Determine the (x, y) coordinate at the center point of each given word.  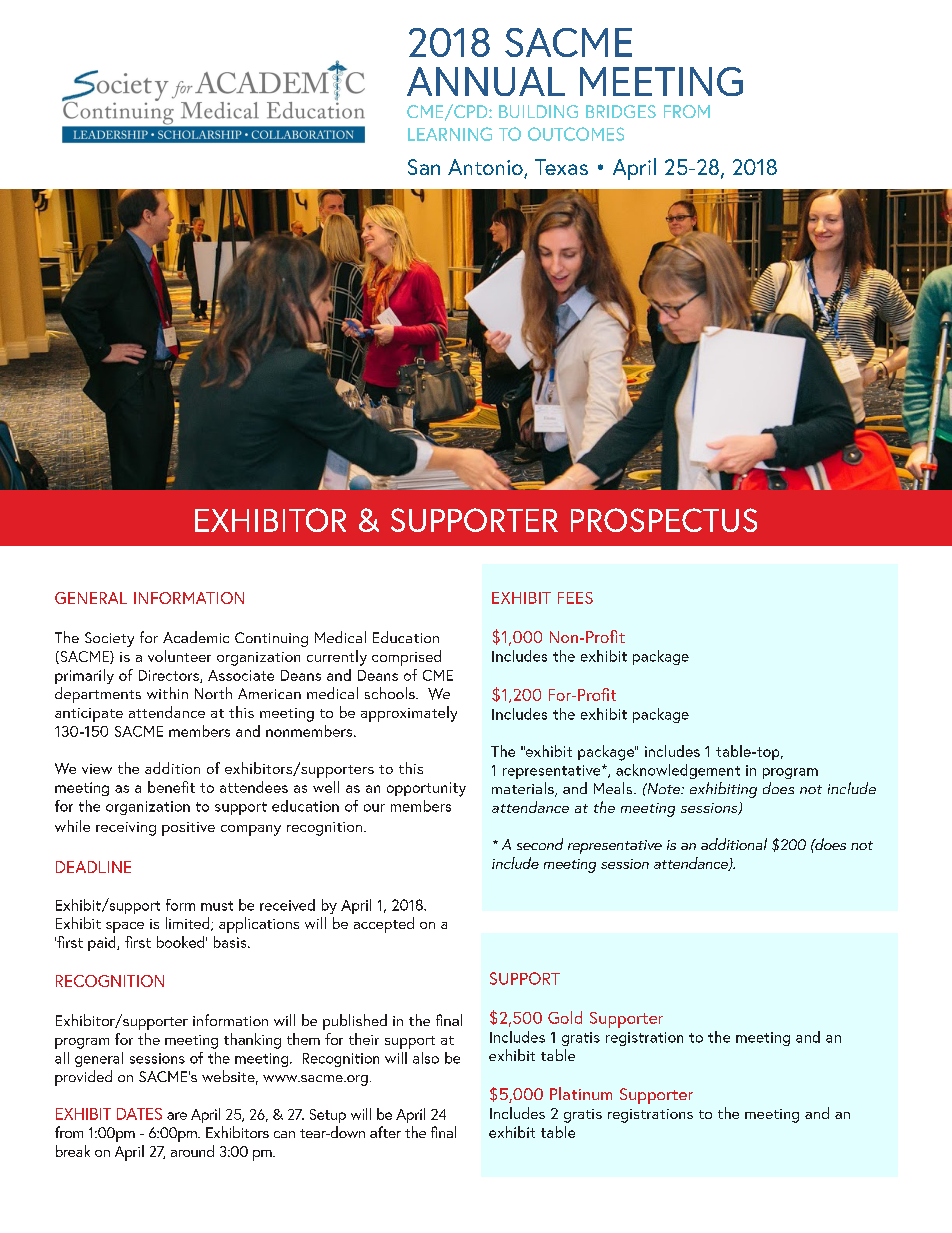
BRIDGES (621, 111)
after (385, 1132)
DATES (139, 1114)
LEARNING (450, 134)
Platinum (581, 1093)
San (424, 167)
